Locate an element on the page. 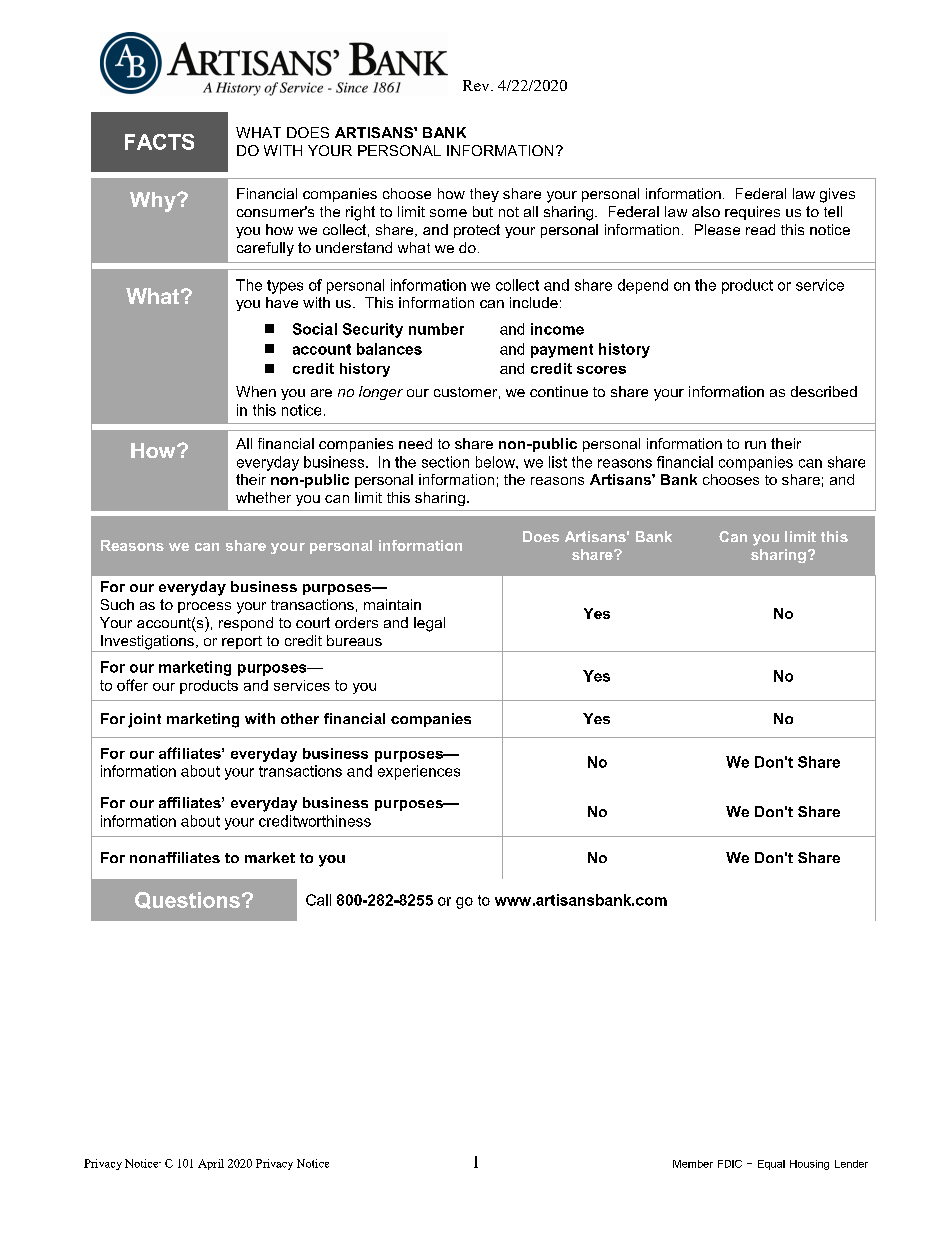 The image size is (952, 1233). FACTS is located at coordinates (159, 142).
